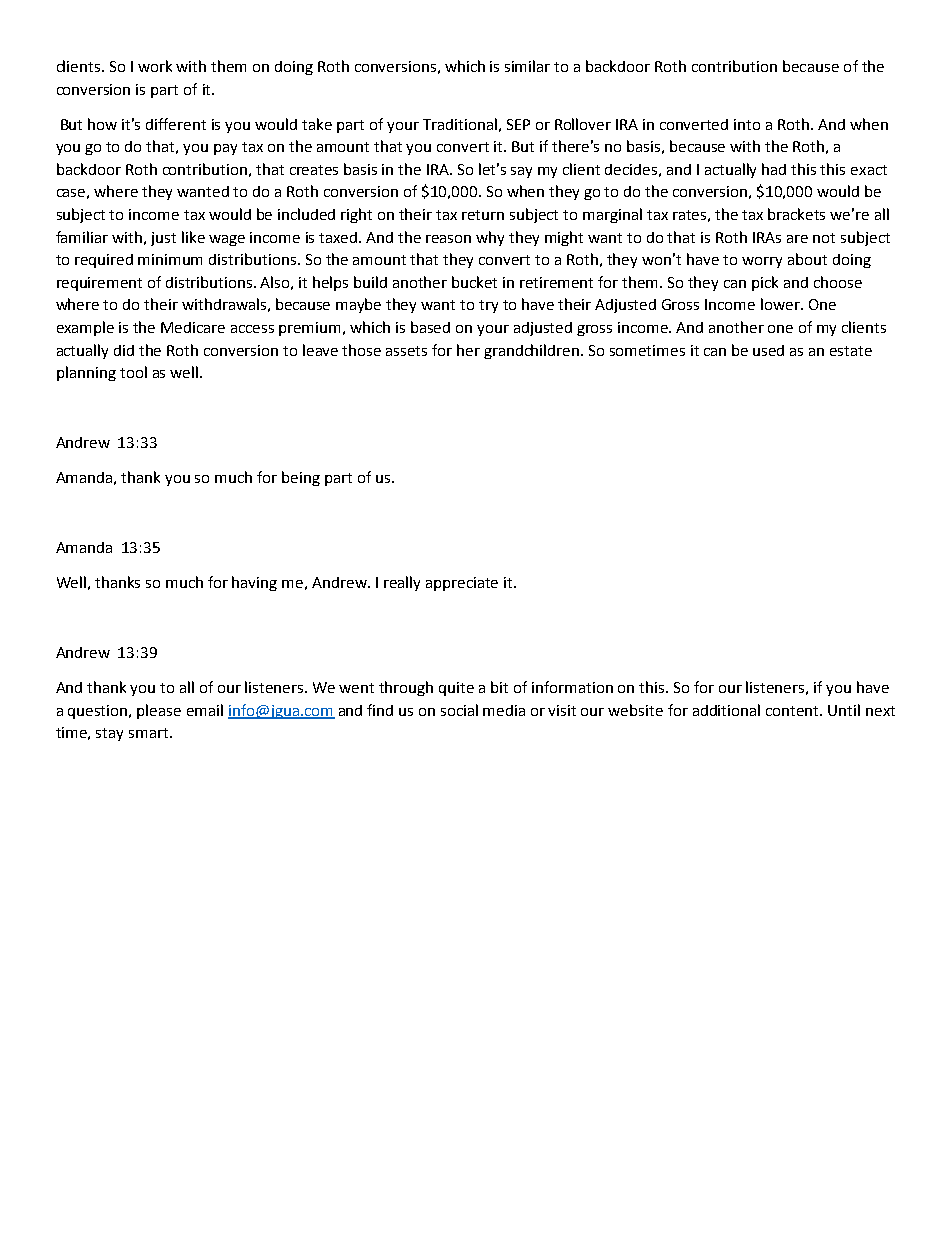 This image has width=952, height=1233. What do you see at coordinates (747, 124) in the image?
I see `into` at bounding box center [747, 124].
